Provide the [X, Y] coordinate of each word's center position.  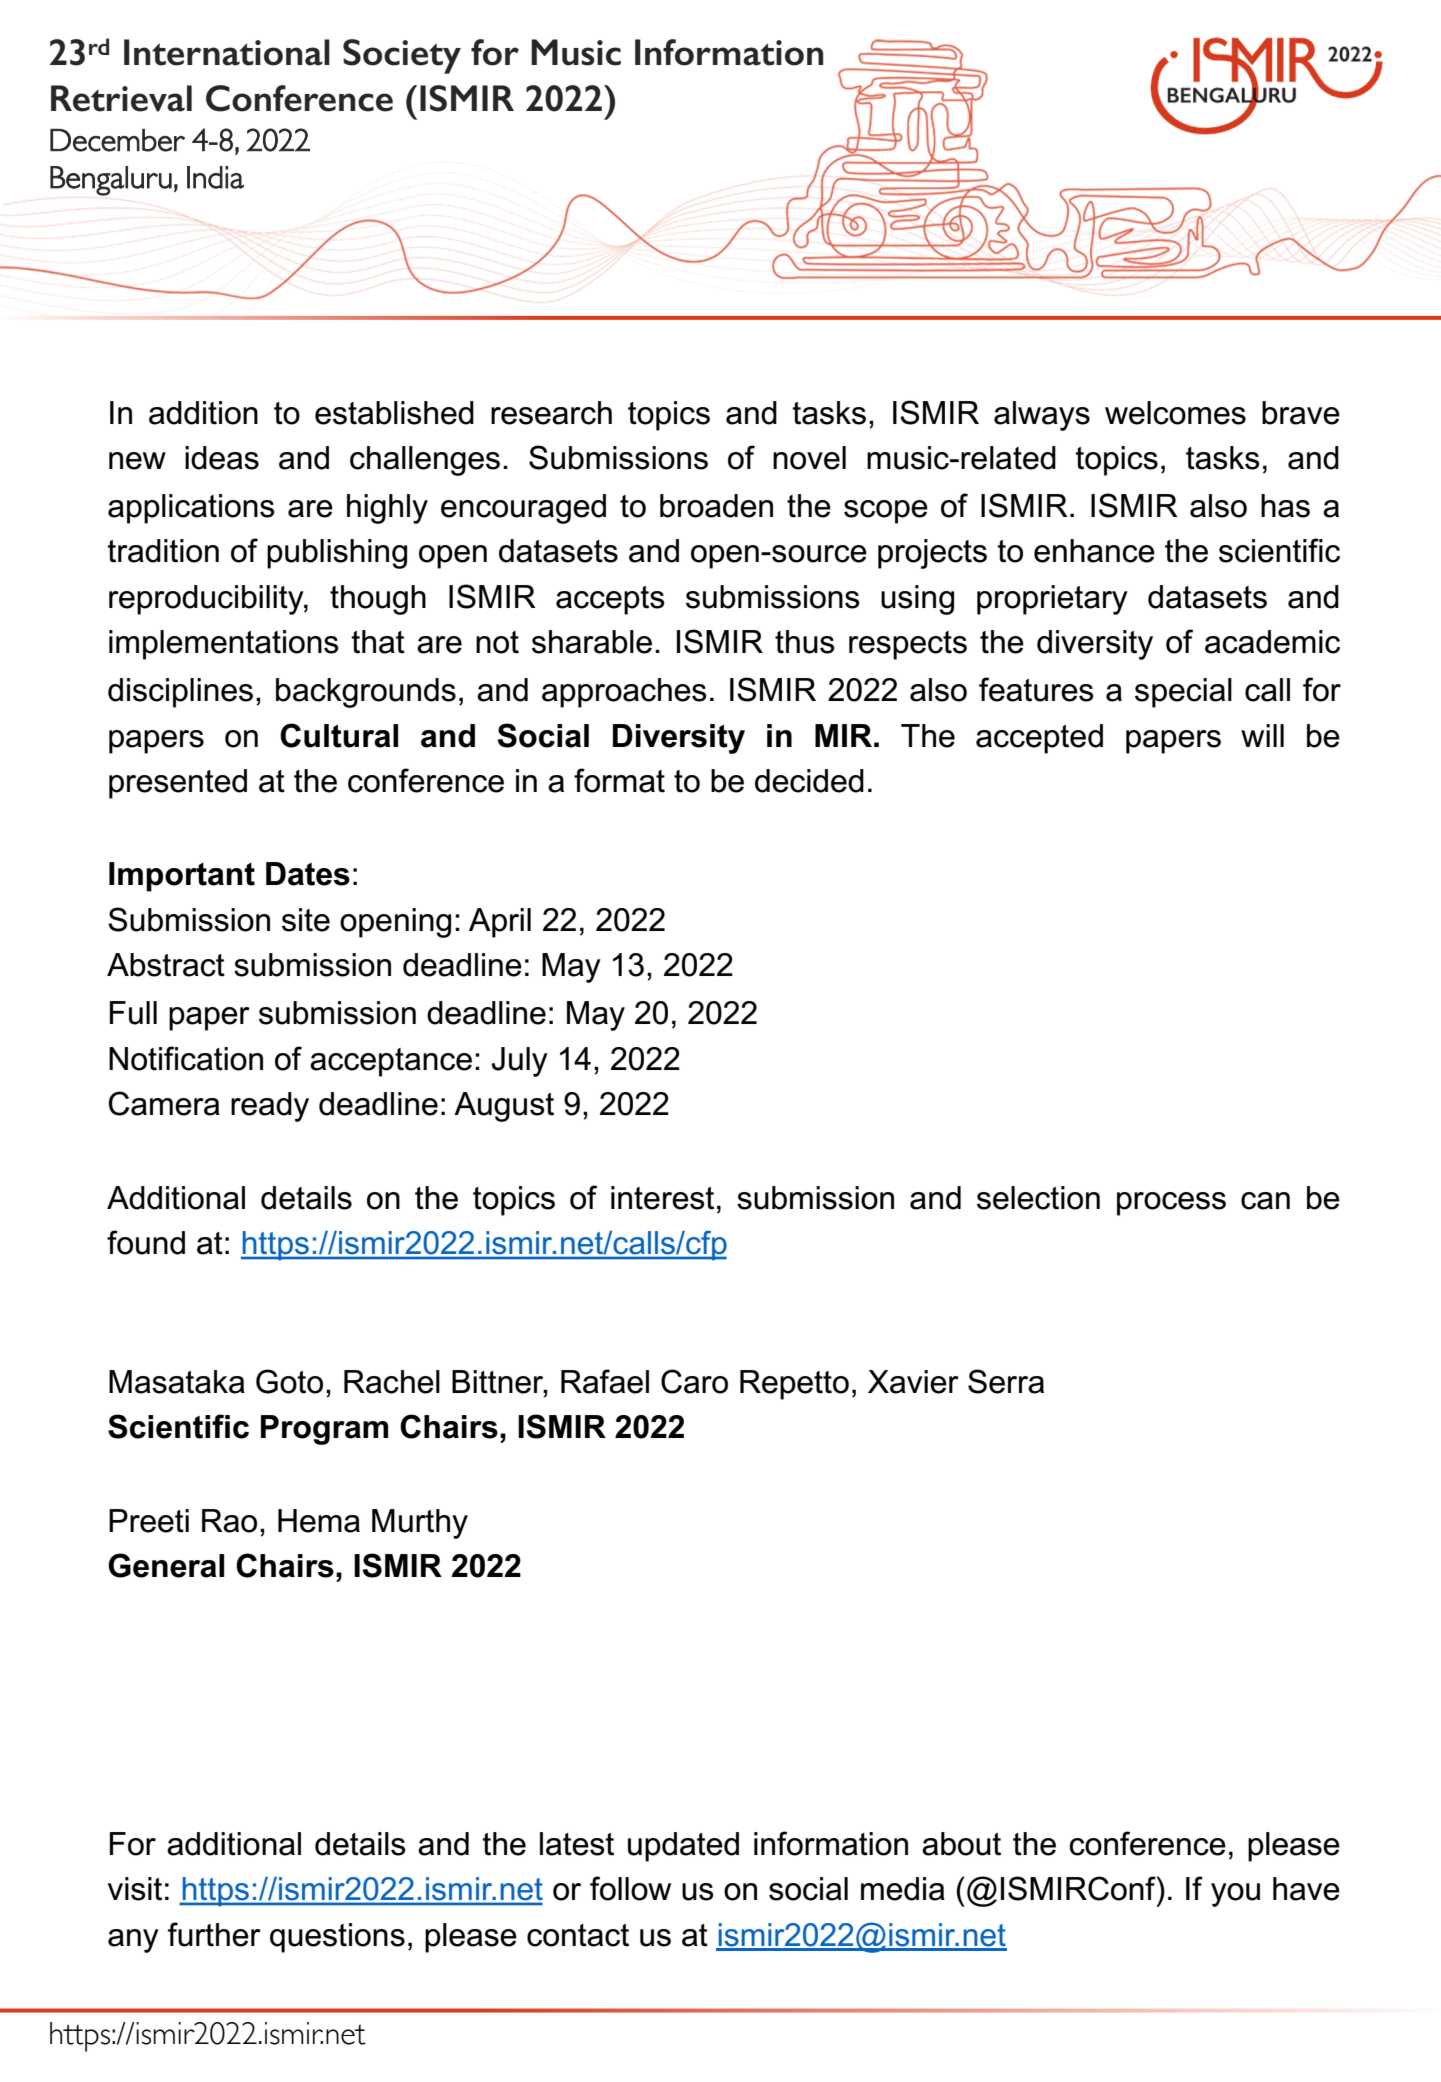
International [227, 52]
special [1183, 693]
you [1235, 1895]
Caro [694, 1381]
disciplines [180, 693]
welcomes [1175, 413]
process [1171, 1204]
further [214, 1934]
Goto [289, 1381]
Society [402, 56]
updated [683, 1847]
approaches [624, 693]
